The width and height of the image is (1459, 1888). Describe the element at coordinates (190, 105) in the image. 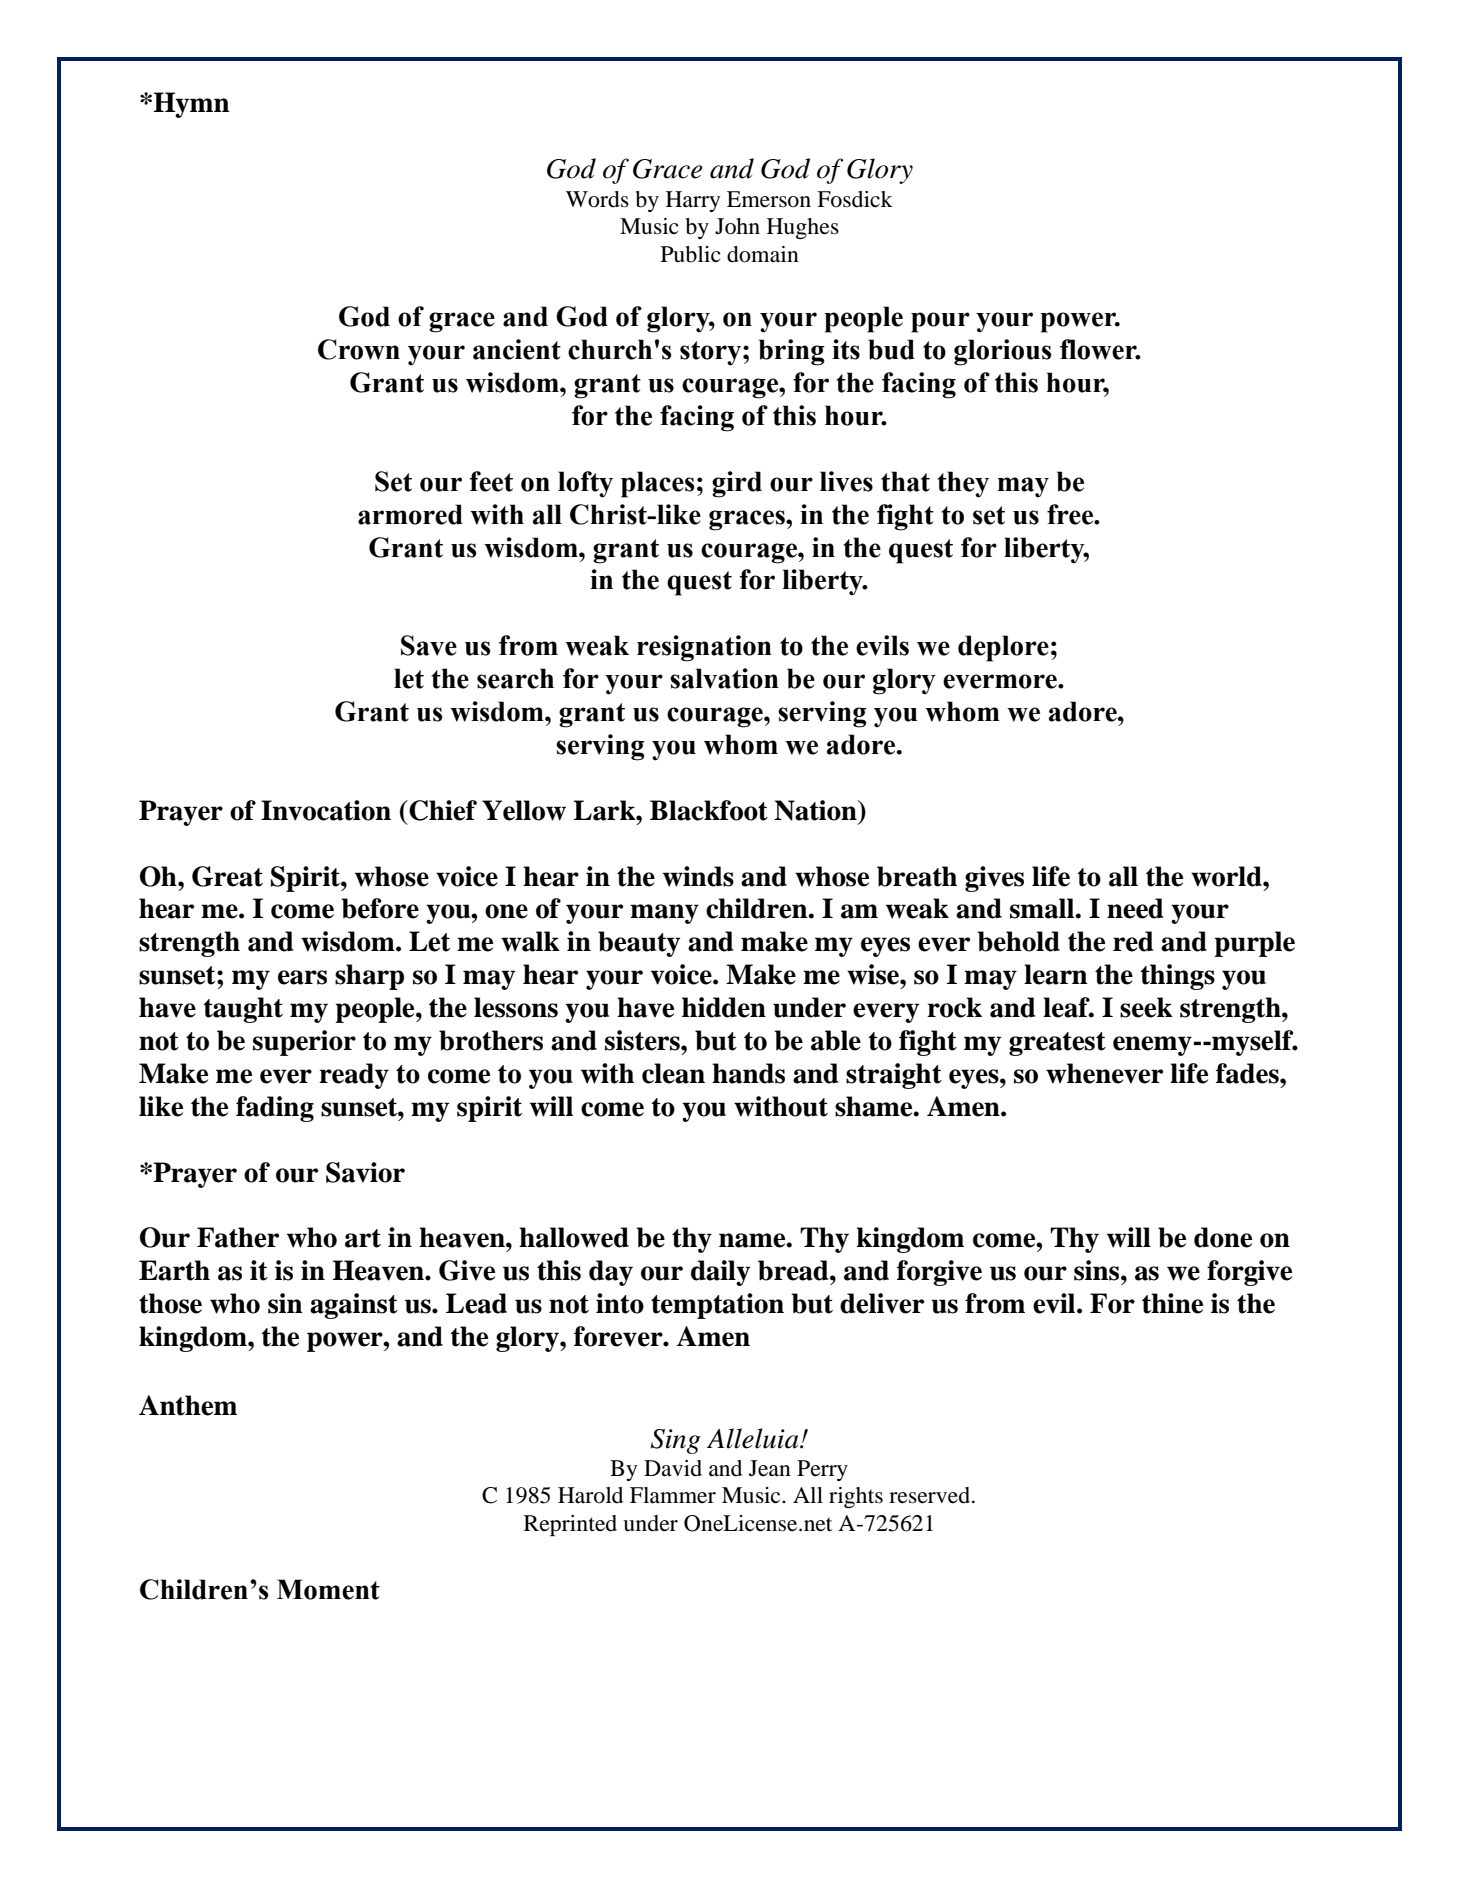

I see `Hymn` at that location.
